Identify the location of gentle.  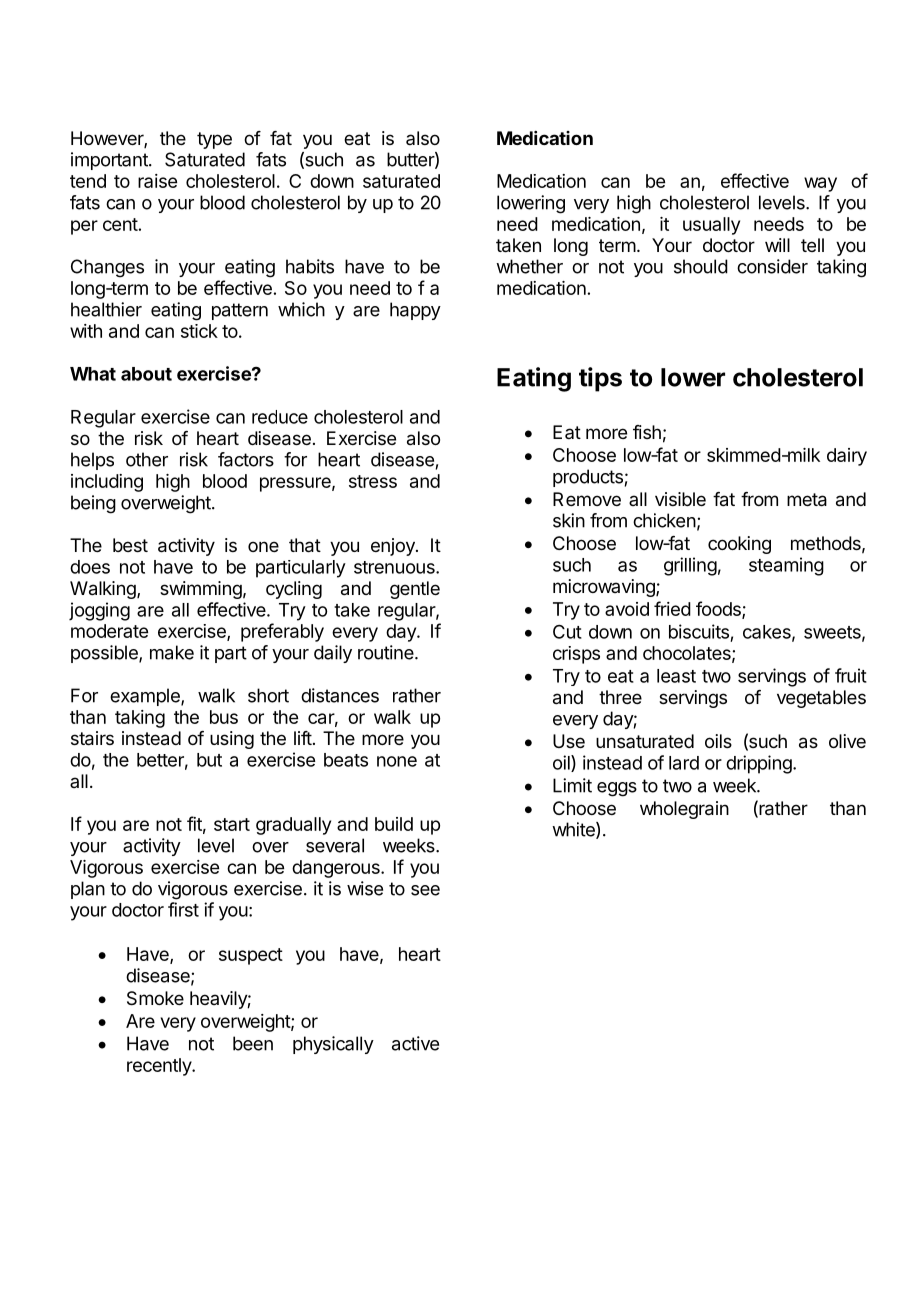
(415, 590).
